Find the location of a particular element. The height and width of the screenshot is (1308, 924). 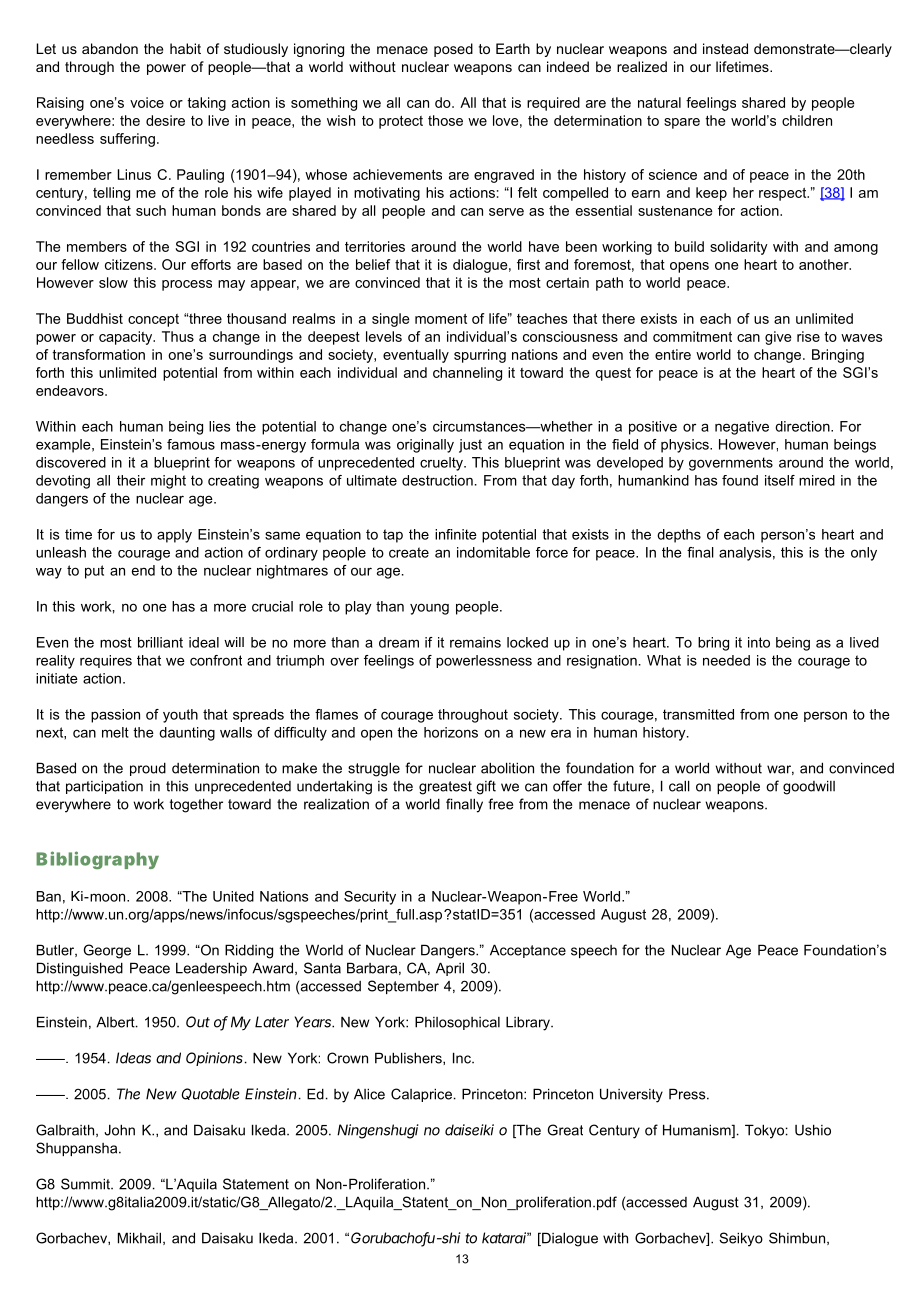

call is located at coordinates (679, 786).
